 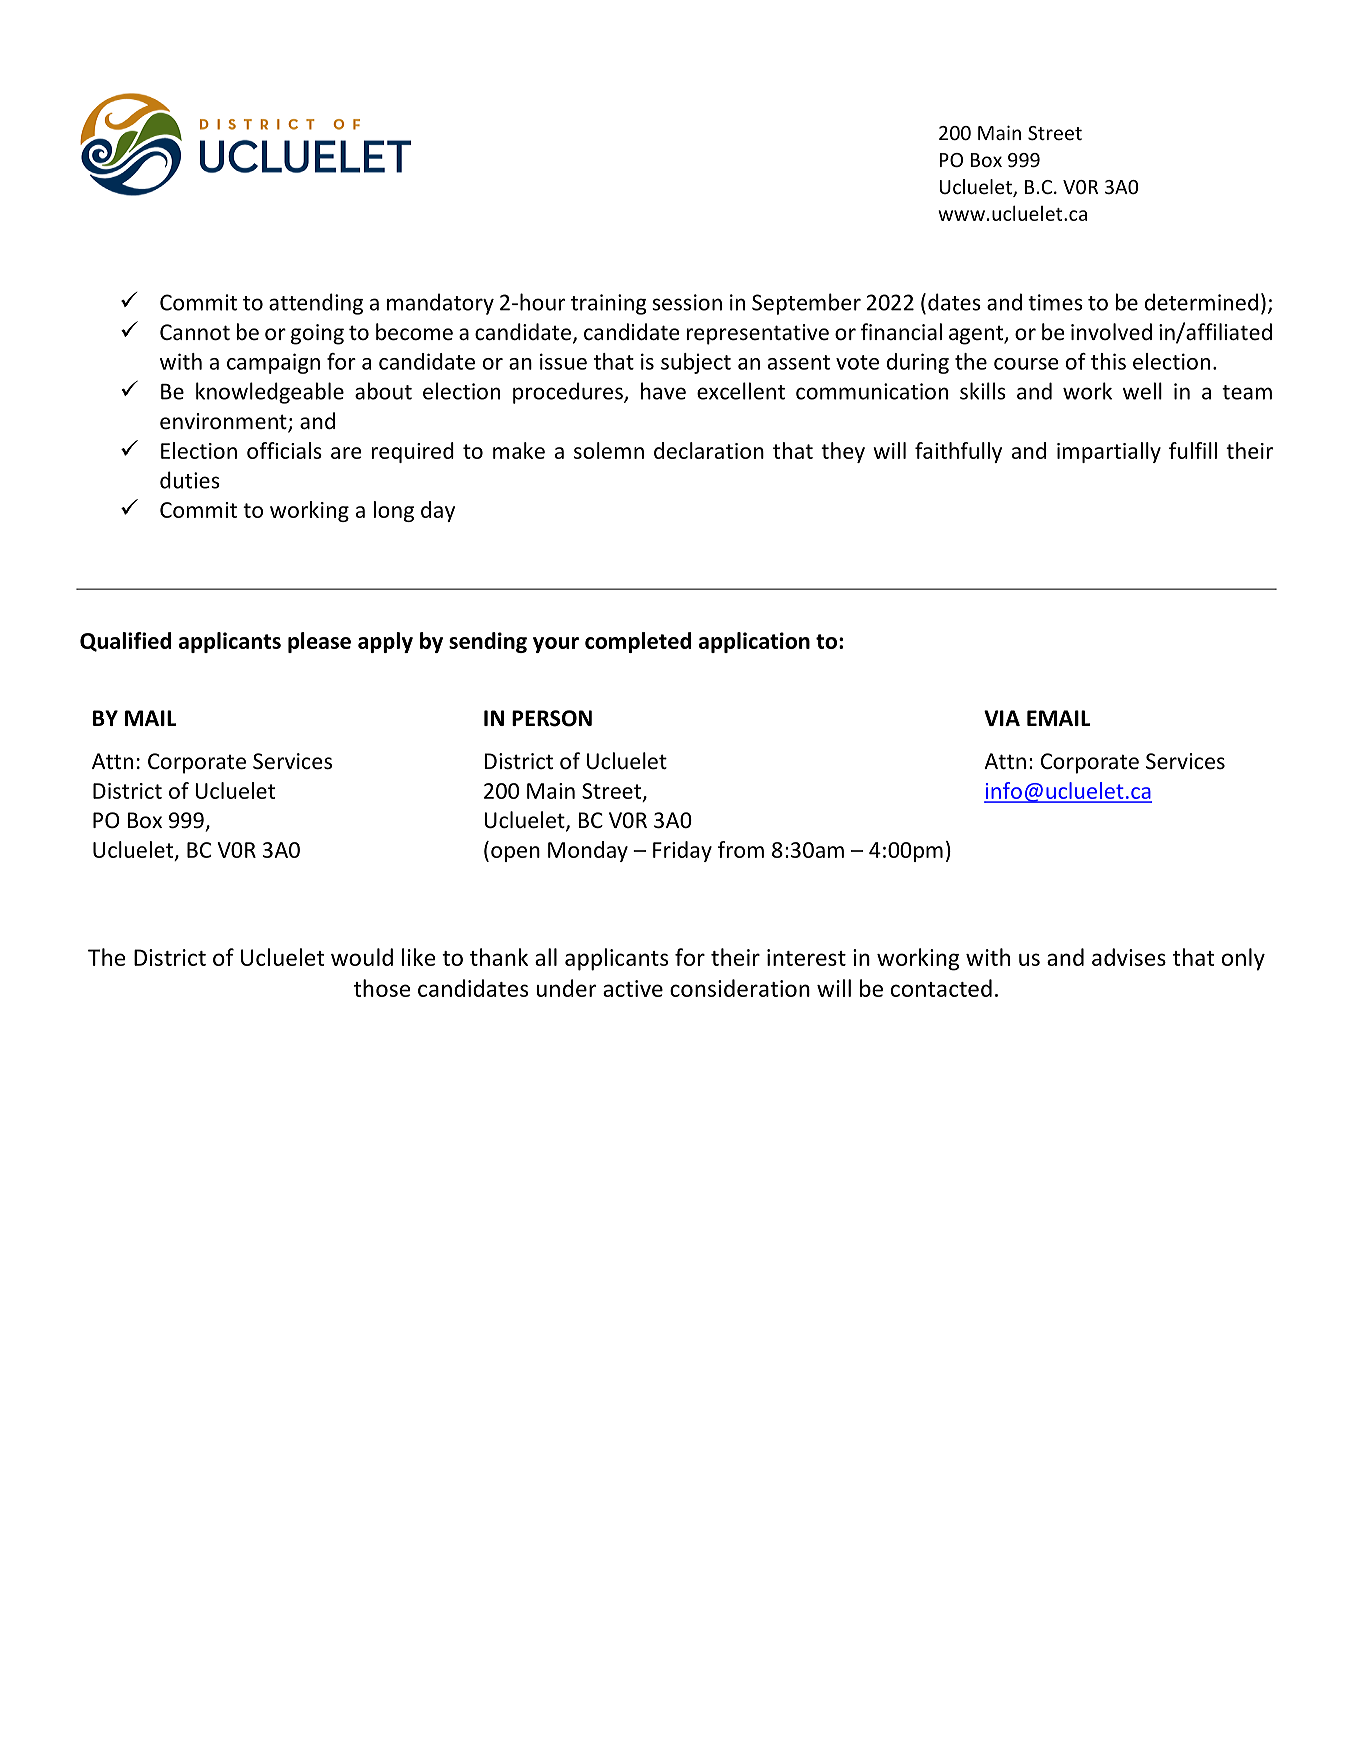 I want to click on session, so click(x=687, y=302).
